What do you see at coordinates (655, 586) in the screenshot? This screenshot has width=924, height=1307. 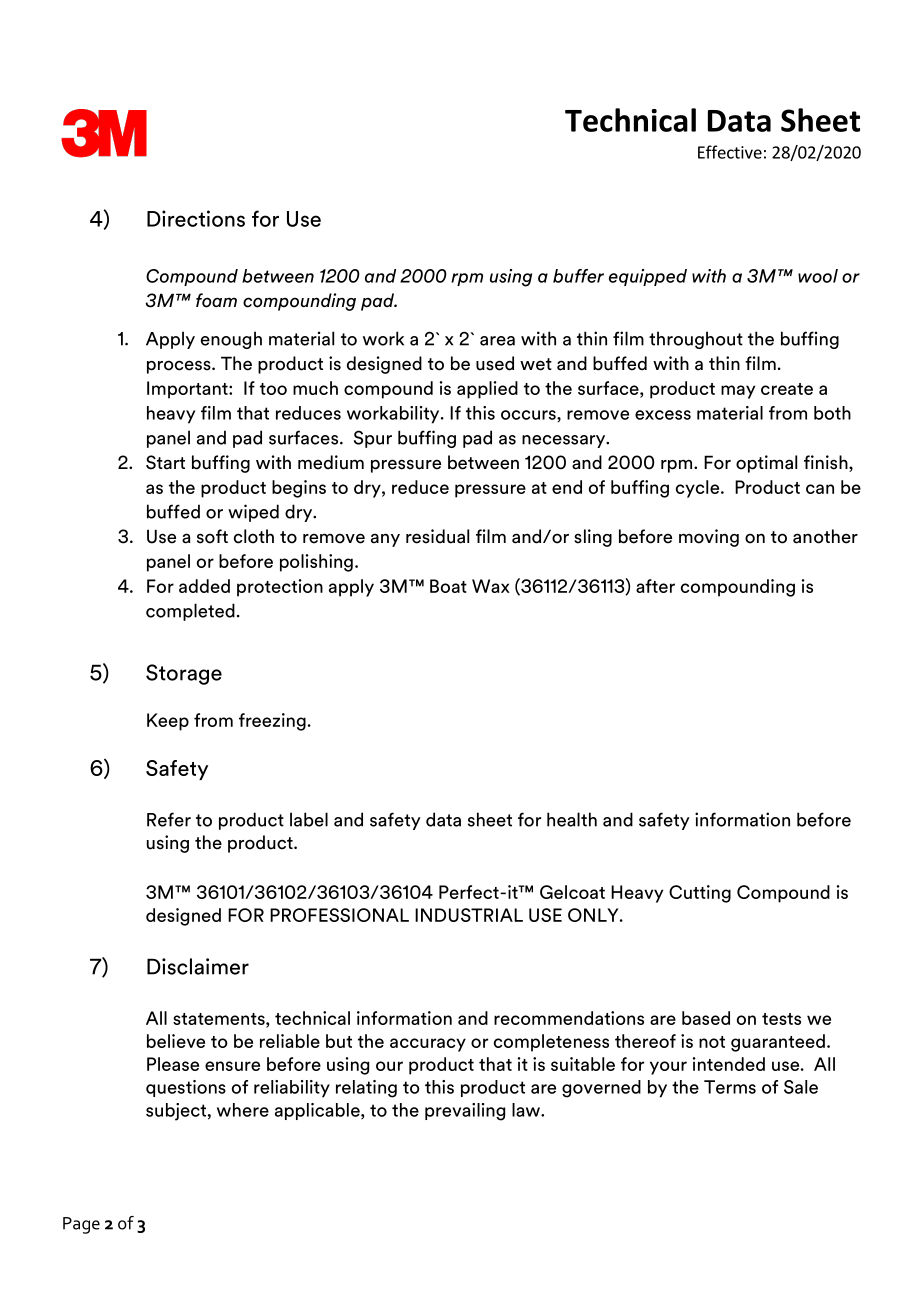 I see `after` at bounding box center [655, 586].
